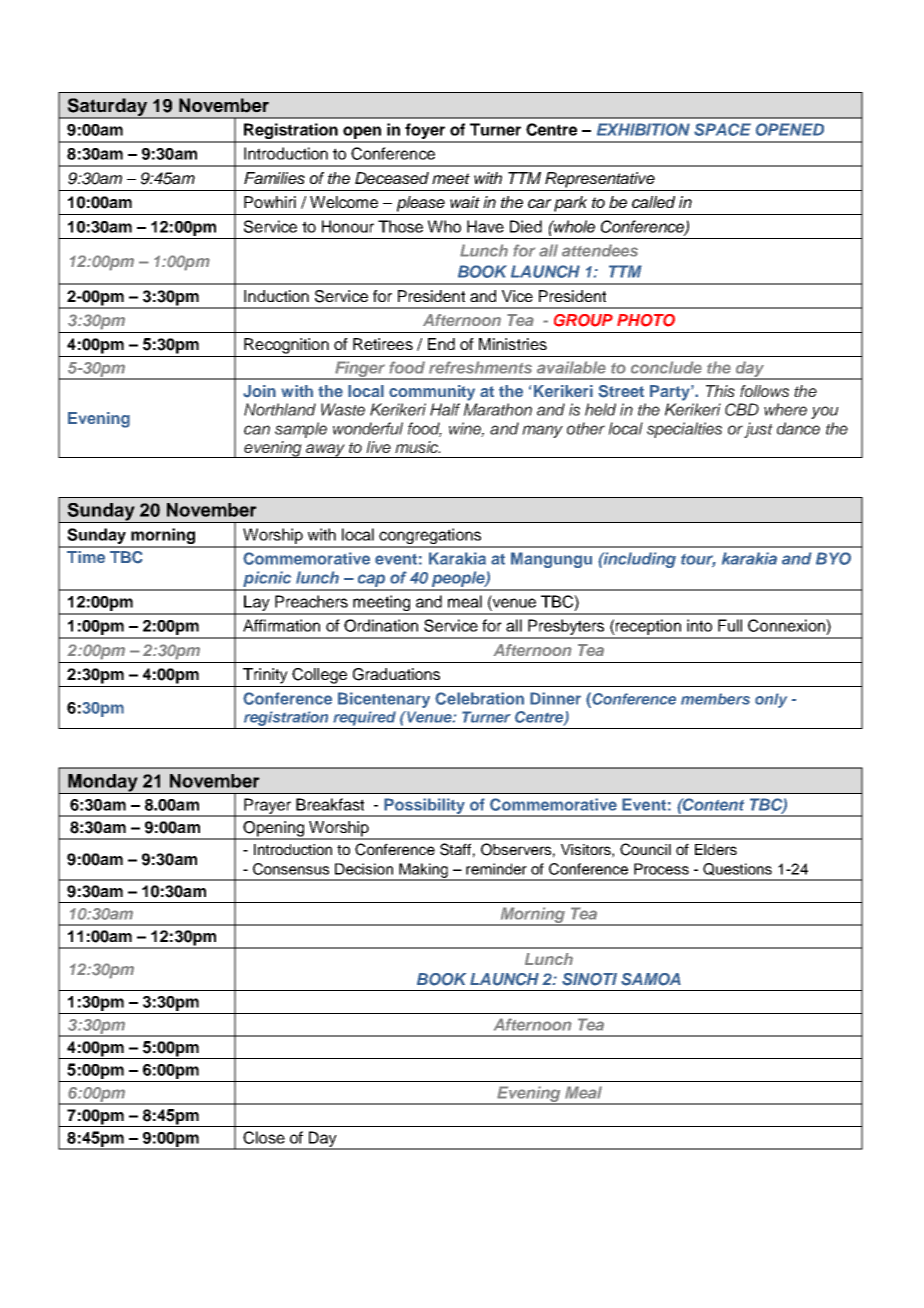 Image resolution: width=924 pixels, height=1308 pixels. Describe the element at coordinates (722, 129) in the document. I see `SPACE` at that location.
